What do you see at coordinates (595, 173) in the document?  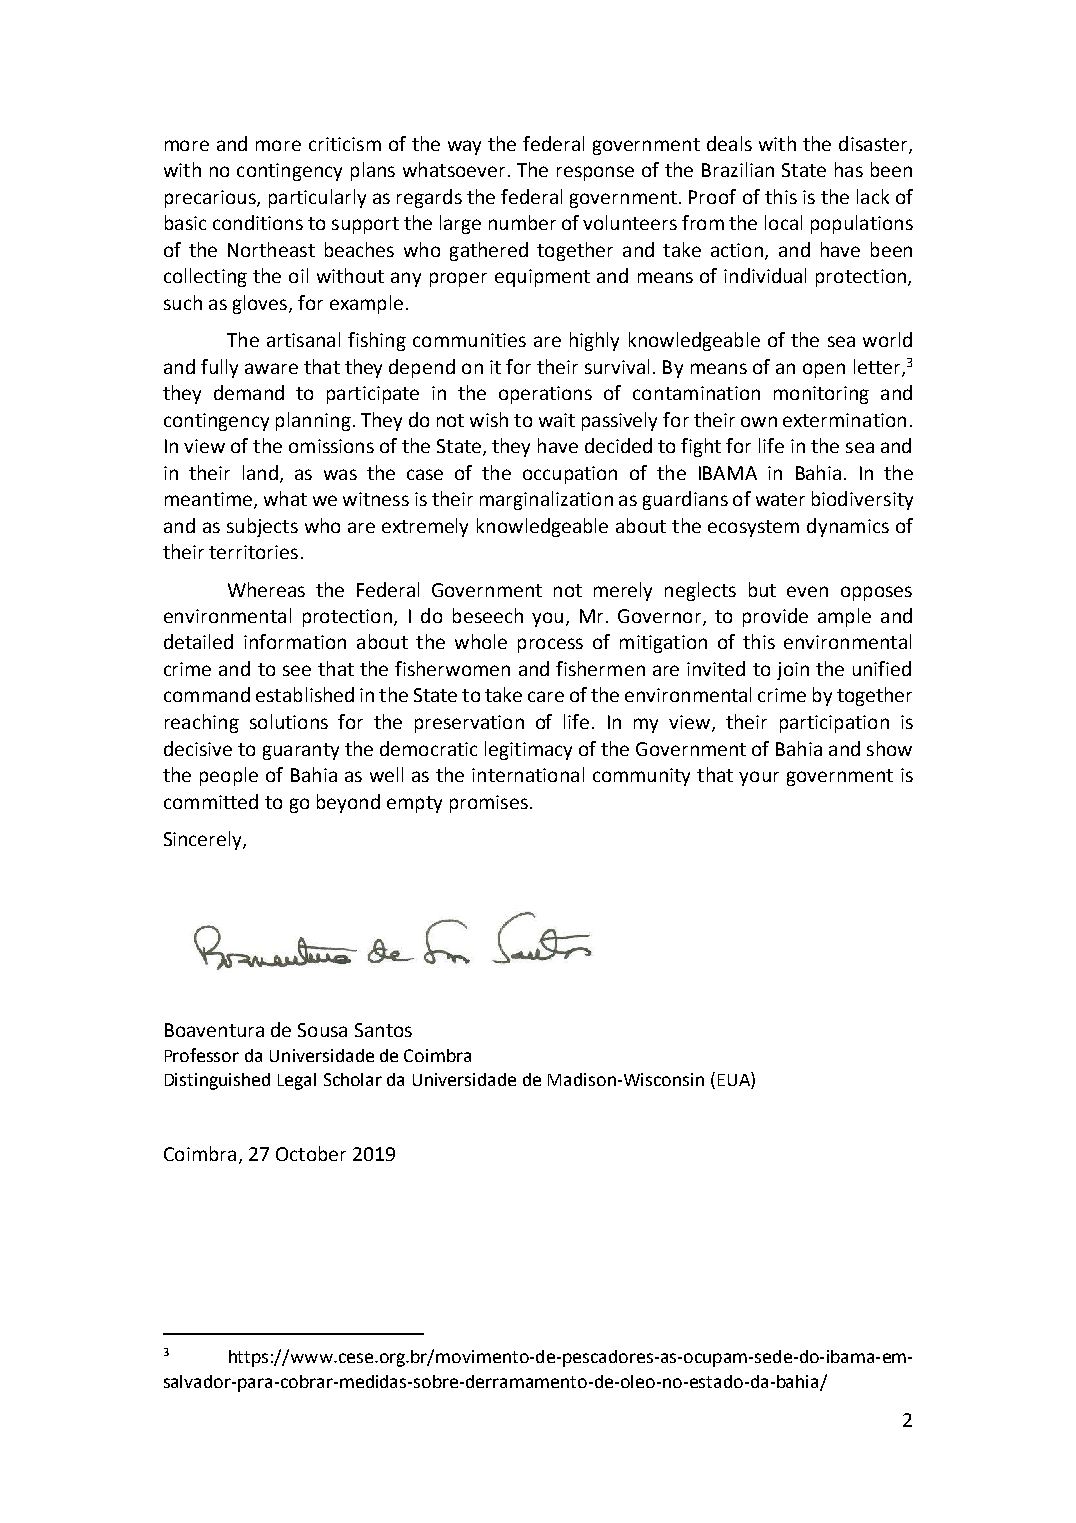 I see `response` at bounding box center [595, 173].
